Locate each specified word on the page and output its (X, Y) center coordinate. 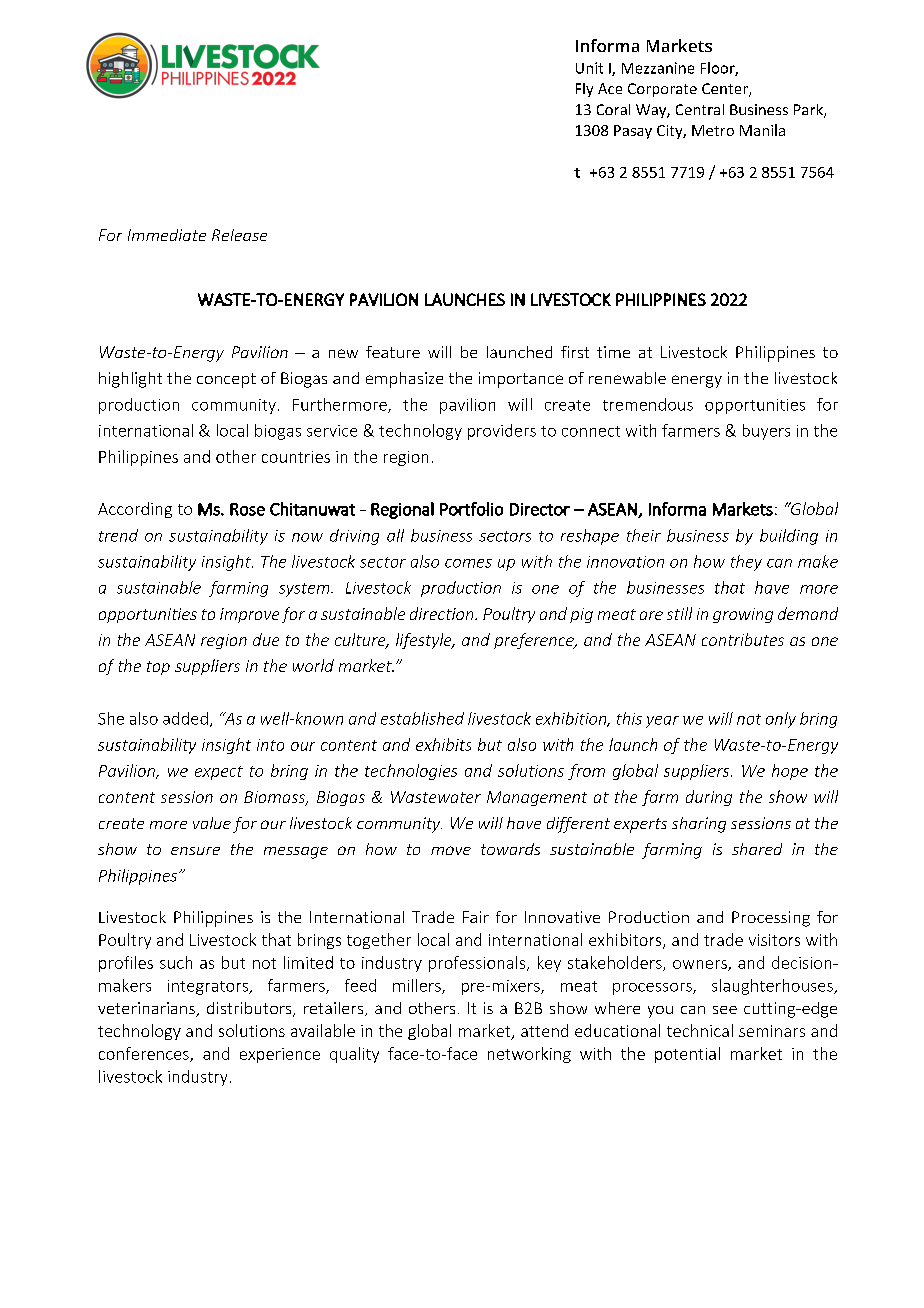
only (781, 720)
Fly (584, 90)
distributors (250, 1009)
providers (502, 432)
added (185, 718)
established (422, 718)
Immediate (167, 235)
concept (226, 380)
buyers (766, 432)
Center (726, 90)
